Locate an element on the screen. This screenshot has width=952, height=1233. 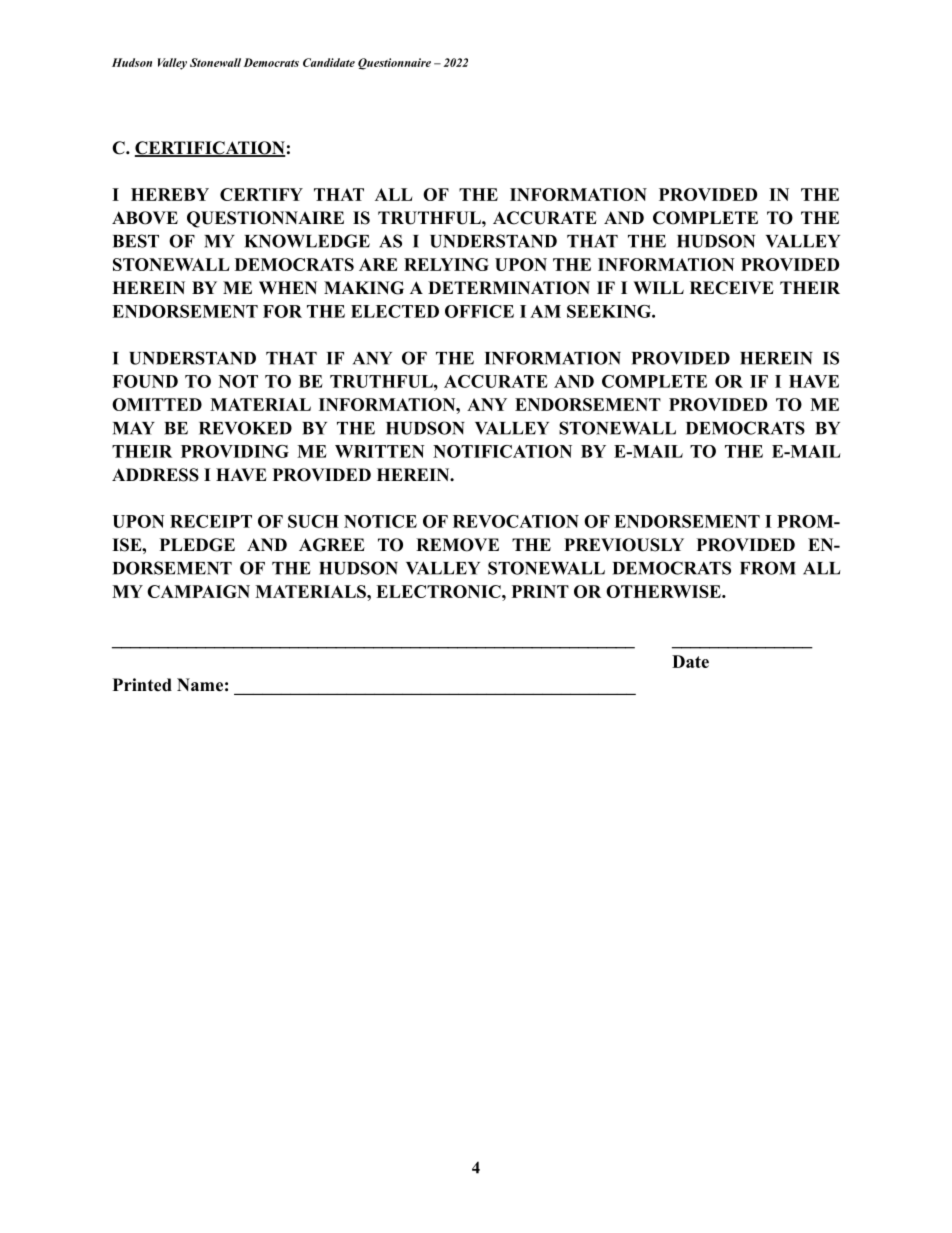
Name is located at coordinates (200, 685).
